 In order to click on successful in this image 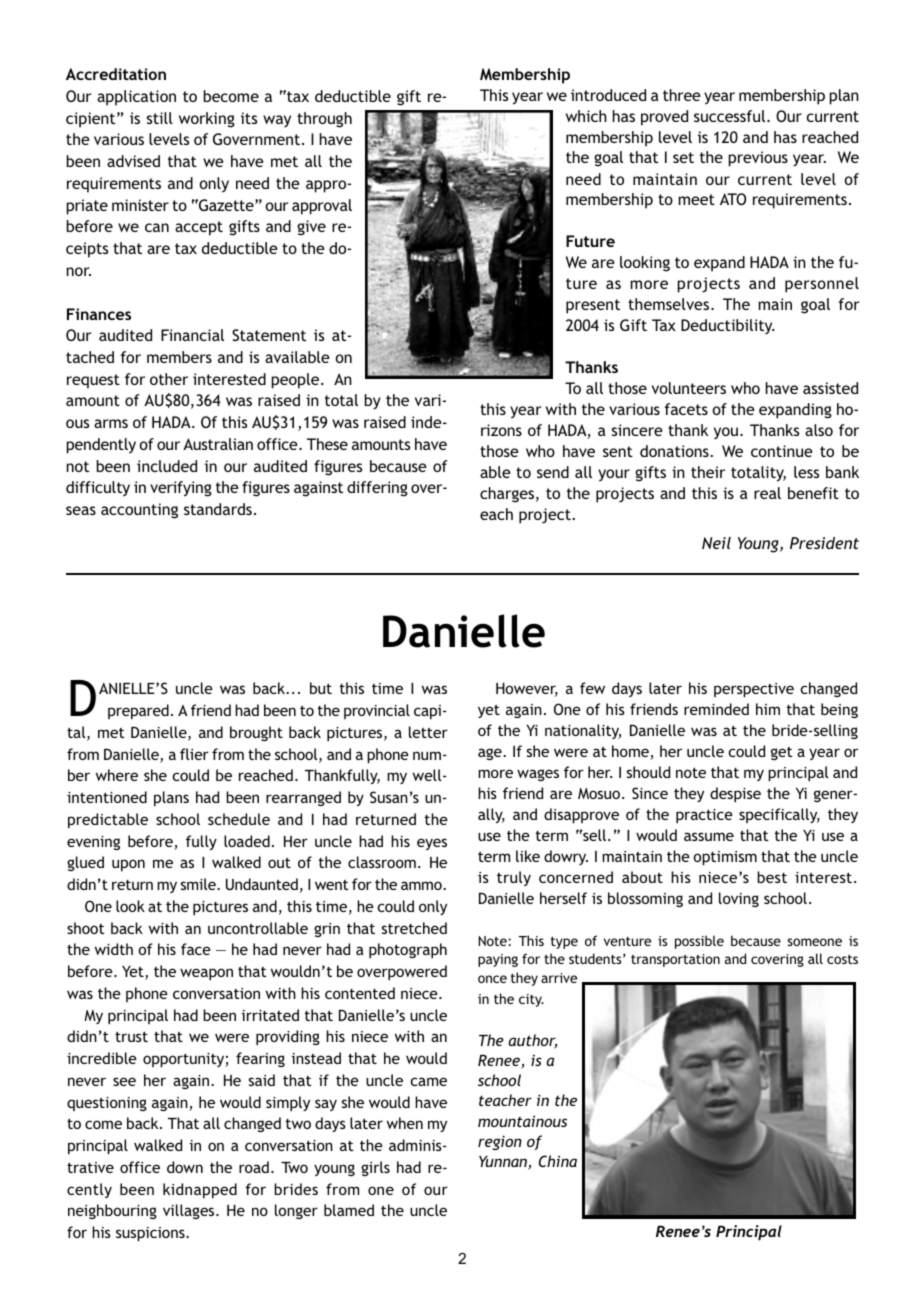, I will do `click(731, 116)`.
